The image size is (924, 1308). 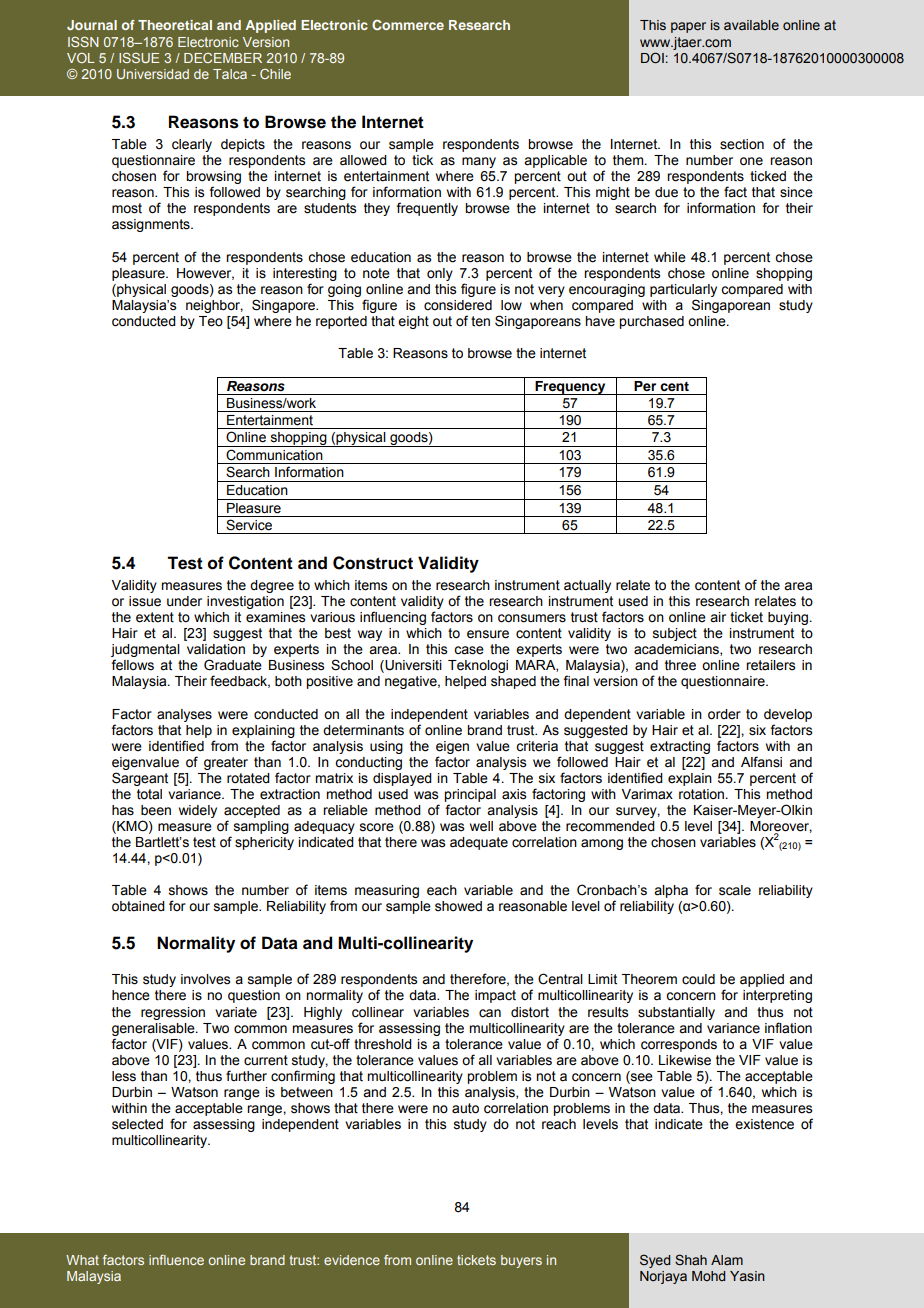 What do you see at coordinates (408, 25) in the image?
I see `Commerce` at bounding box center [408, 25].
